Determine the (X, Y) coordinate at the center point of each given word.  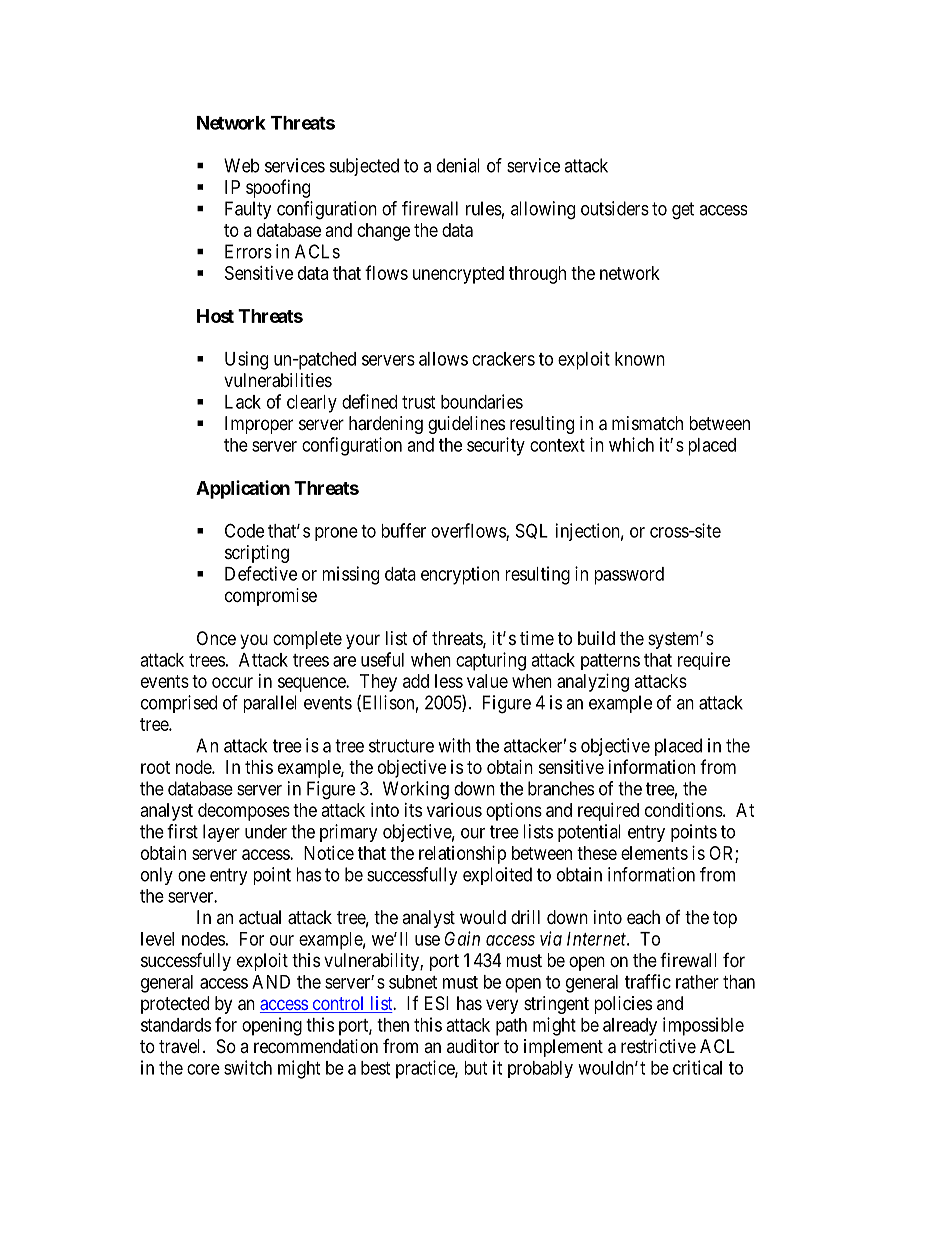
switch (248, 1067)
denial (458, 165)
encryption (460, 575)
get (683, 211)
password (629, 576)
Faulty (248, 210)
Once (216, 638)
